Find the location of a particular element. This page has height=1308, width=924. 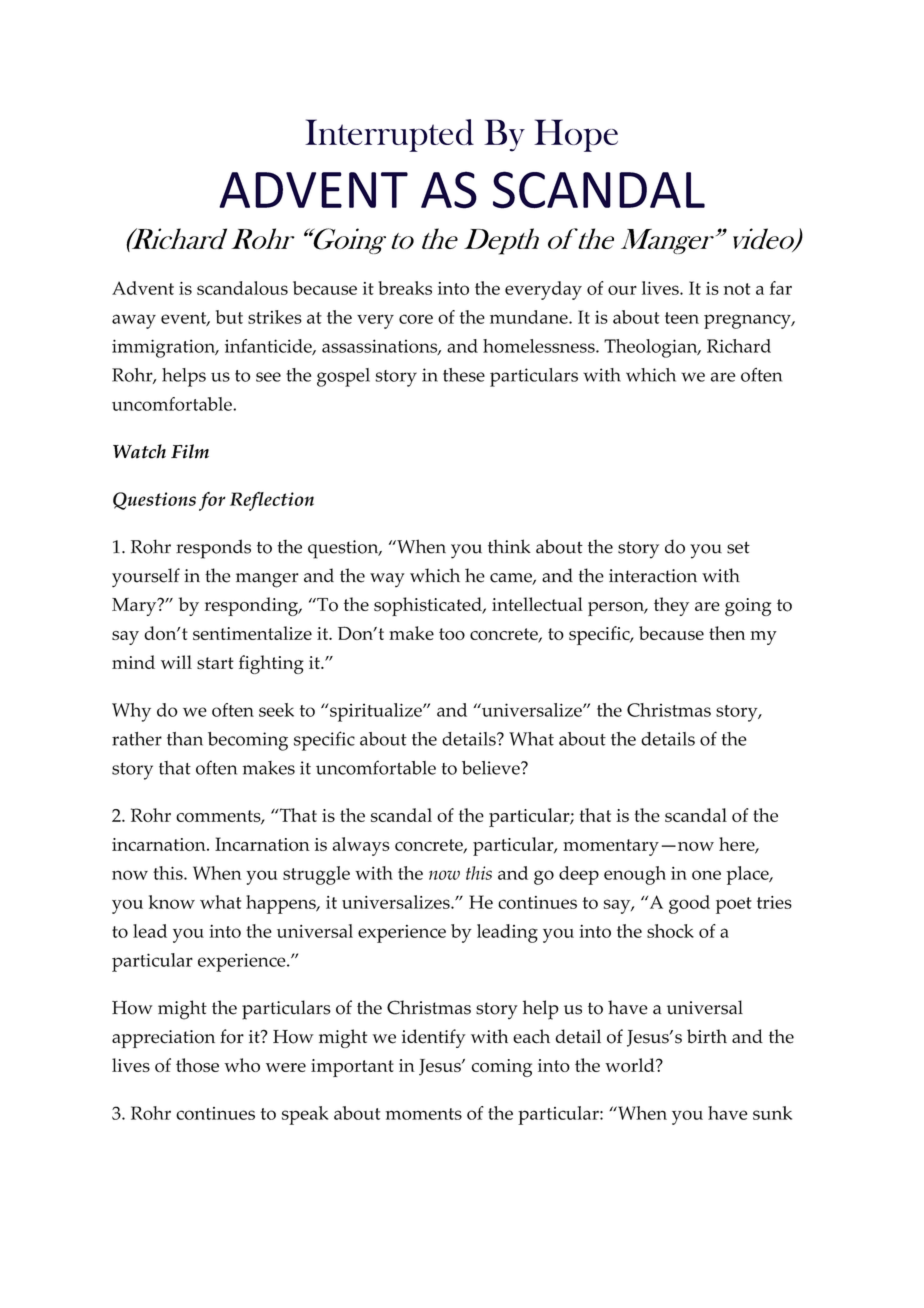

teen is located at coordinates (682, 318).
